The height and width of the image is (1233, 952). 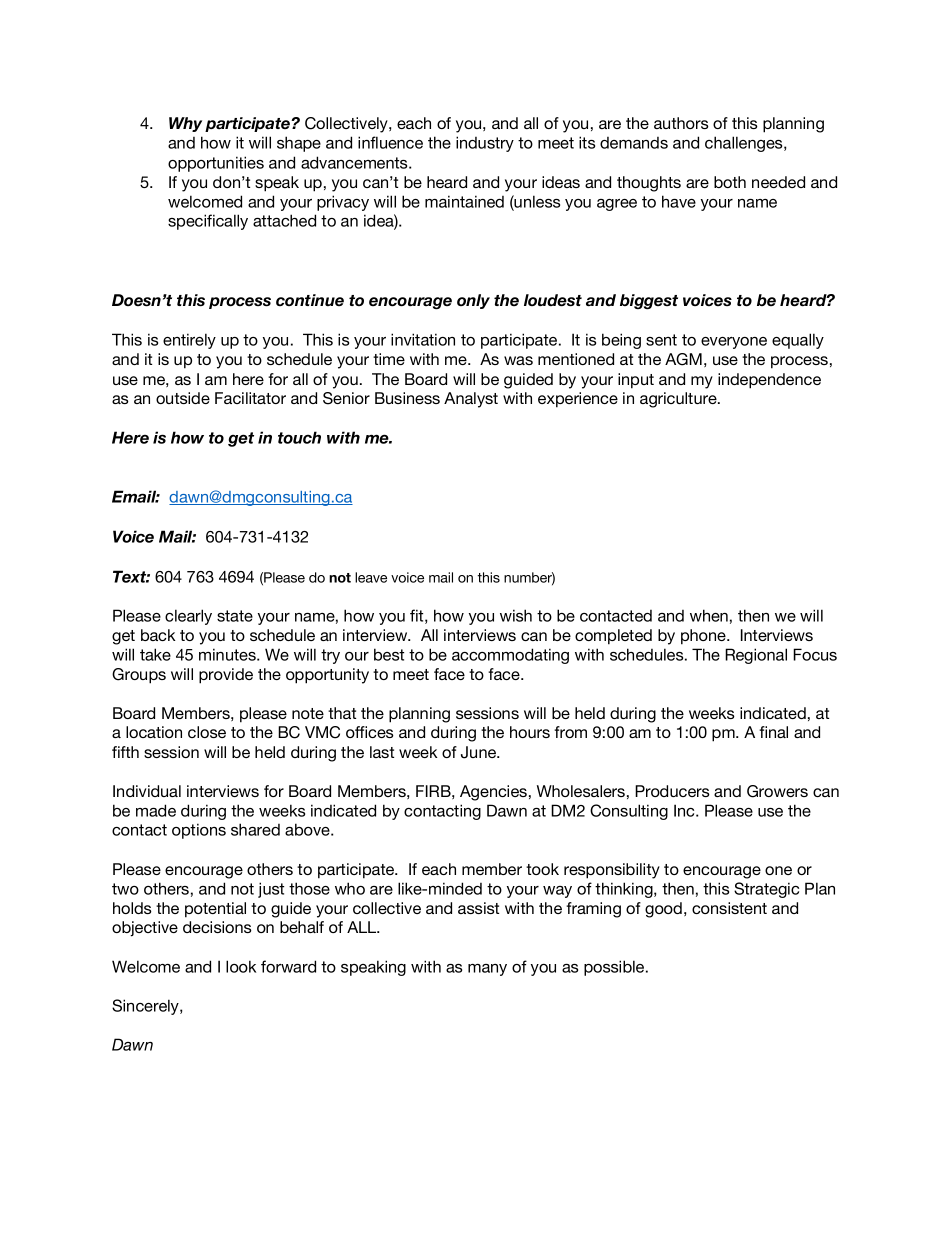 What do you see at coordinates (471, 400) in the image?
I see `Analyst` at bounding box center [471, 400].
